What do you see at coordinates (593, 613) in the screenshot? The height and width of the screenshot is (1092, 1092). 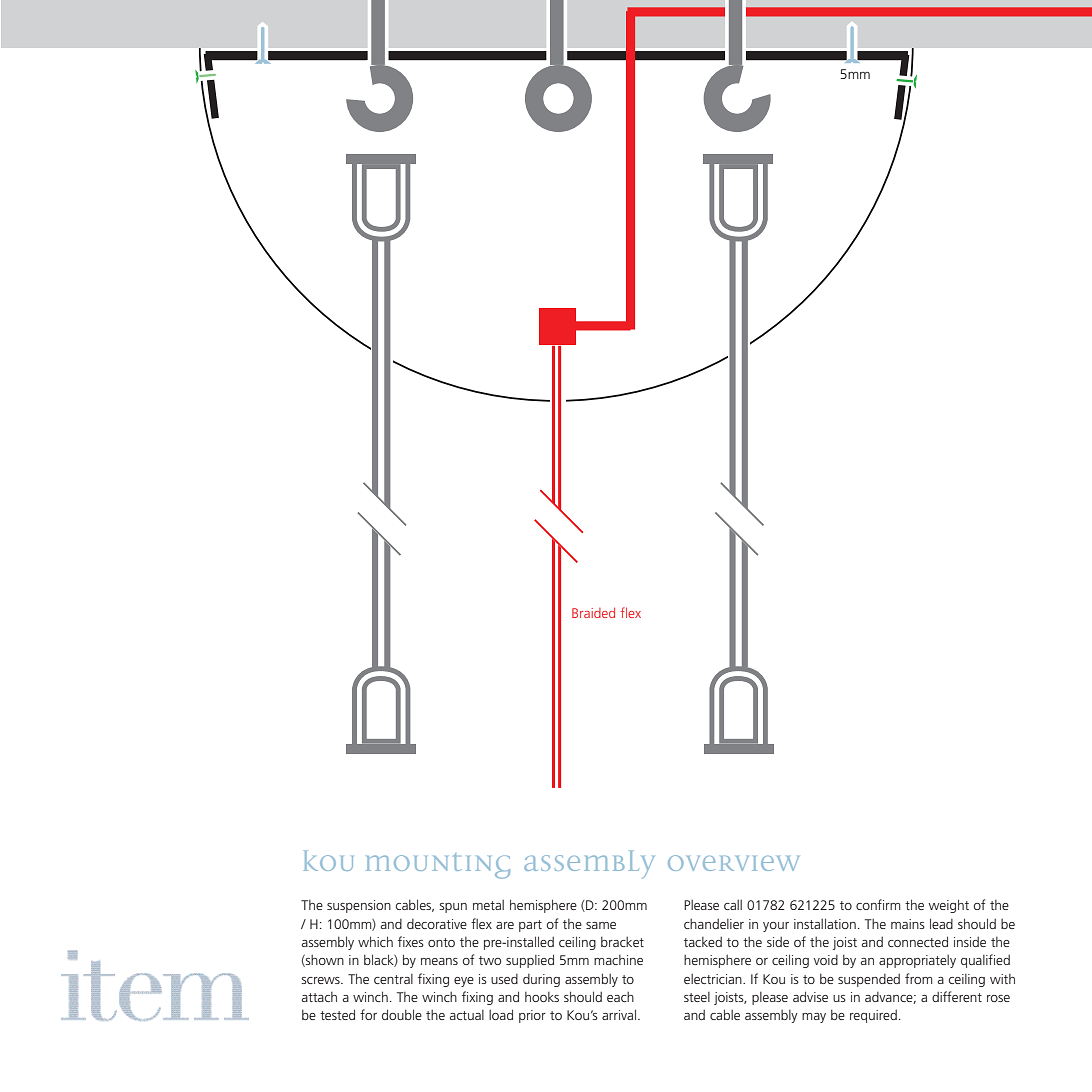 I see `Braided` at bounding box center [593, 613].
